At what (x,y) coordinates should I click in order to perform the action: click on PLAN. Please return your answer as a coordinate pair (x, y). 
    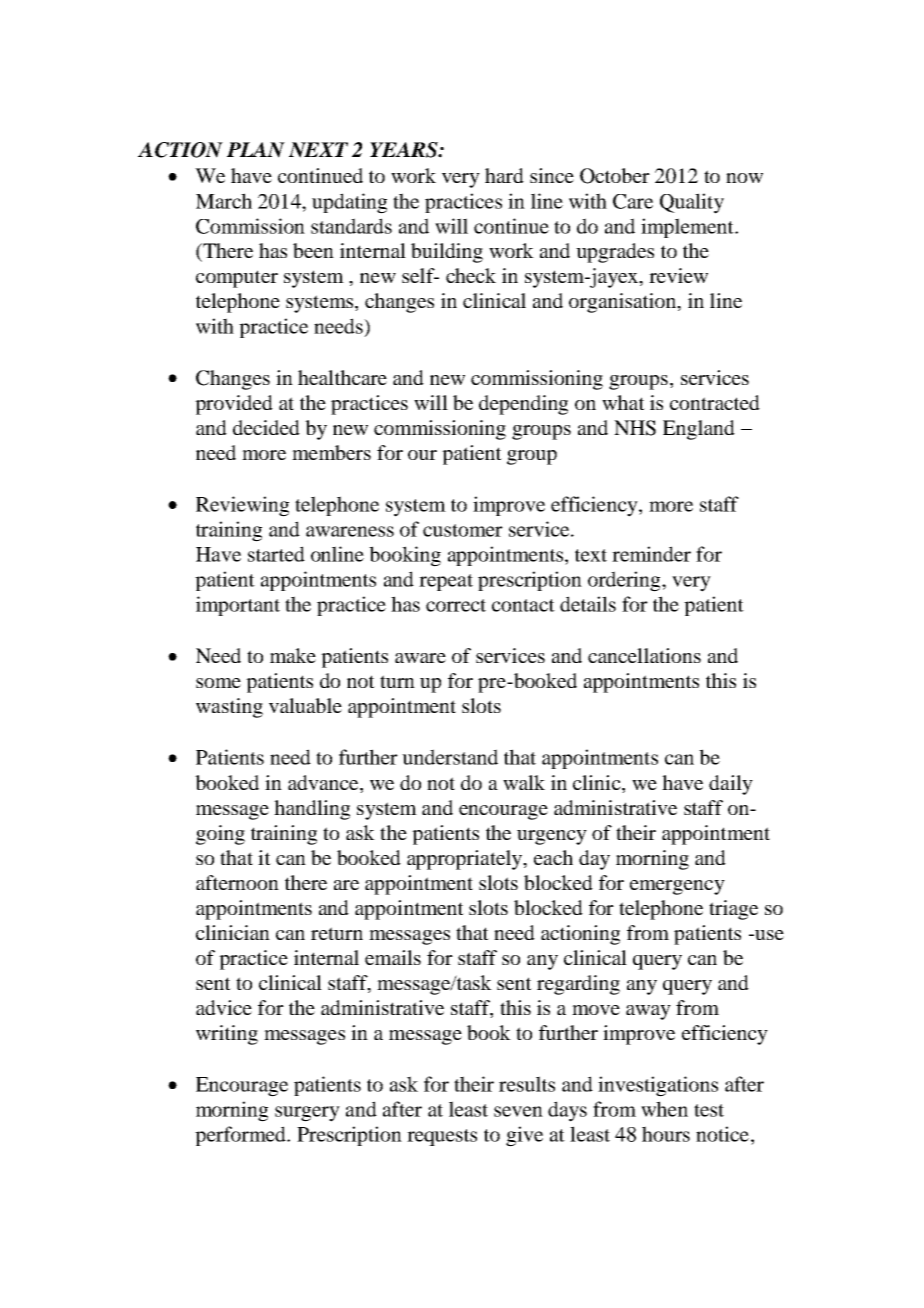
    Looking at the image, I should click on (256, 150).
